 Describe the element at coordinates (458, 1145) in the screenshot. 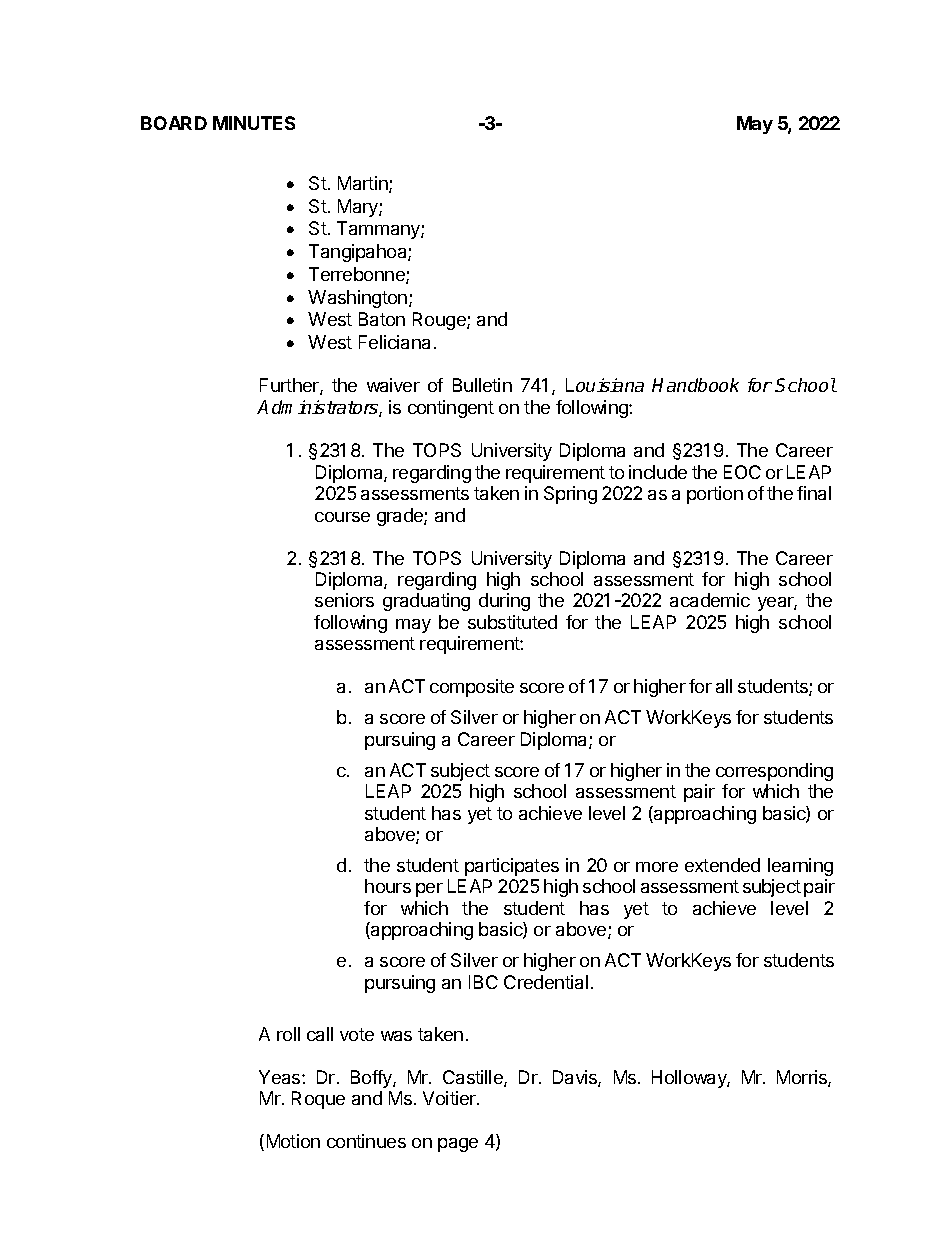

I see `page` at that location.
